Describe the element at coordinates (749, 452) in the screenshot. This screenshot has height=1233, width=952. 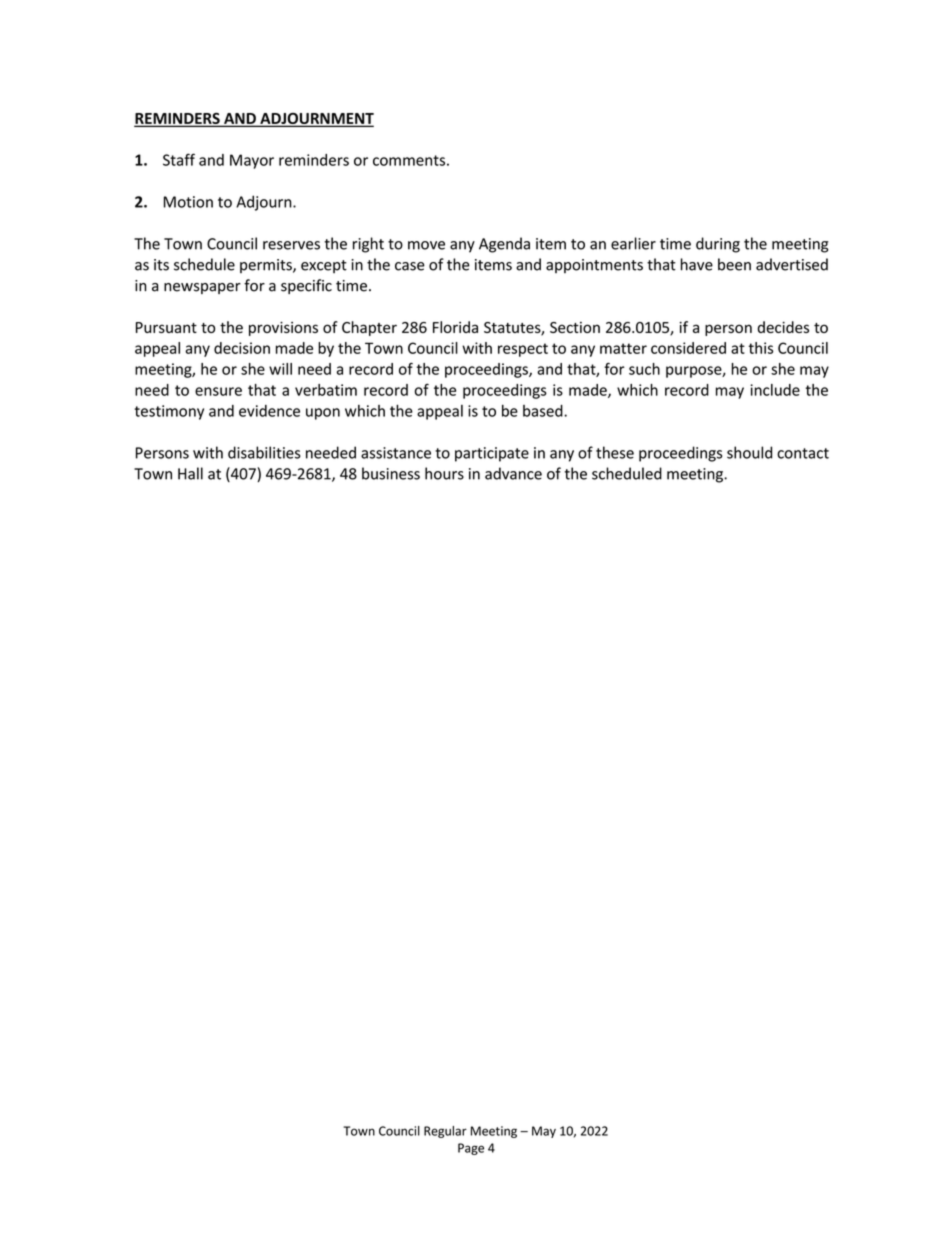
I see `should` at that location.
